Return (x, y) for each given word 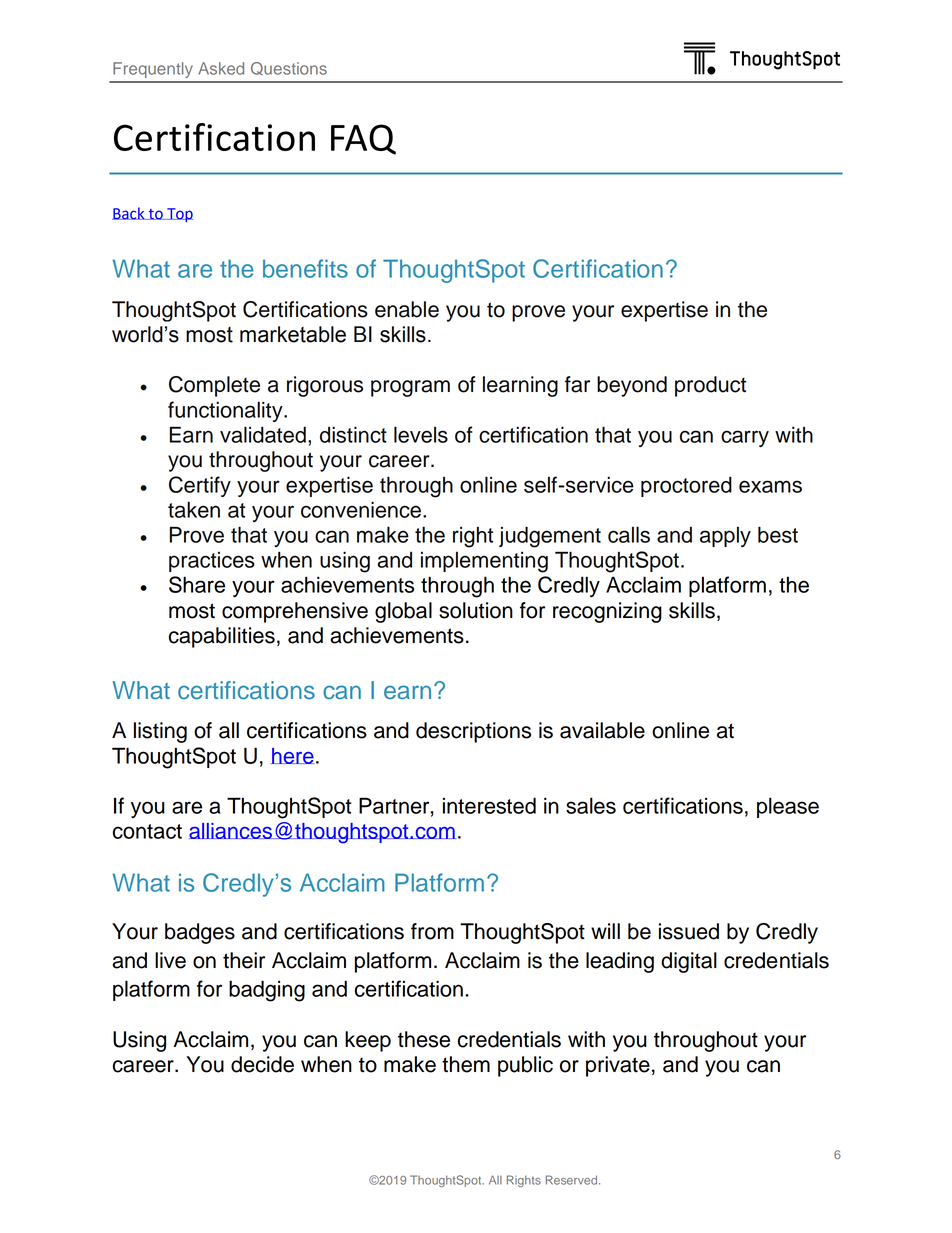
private (618, 1066)
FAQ (363, 139)
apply (725, 537)
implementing (484, 562)
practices (212, 562)
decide (262, 1064)
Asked (221, 68)
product (710, 386)
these (424, 1039)
